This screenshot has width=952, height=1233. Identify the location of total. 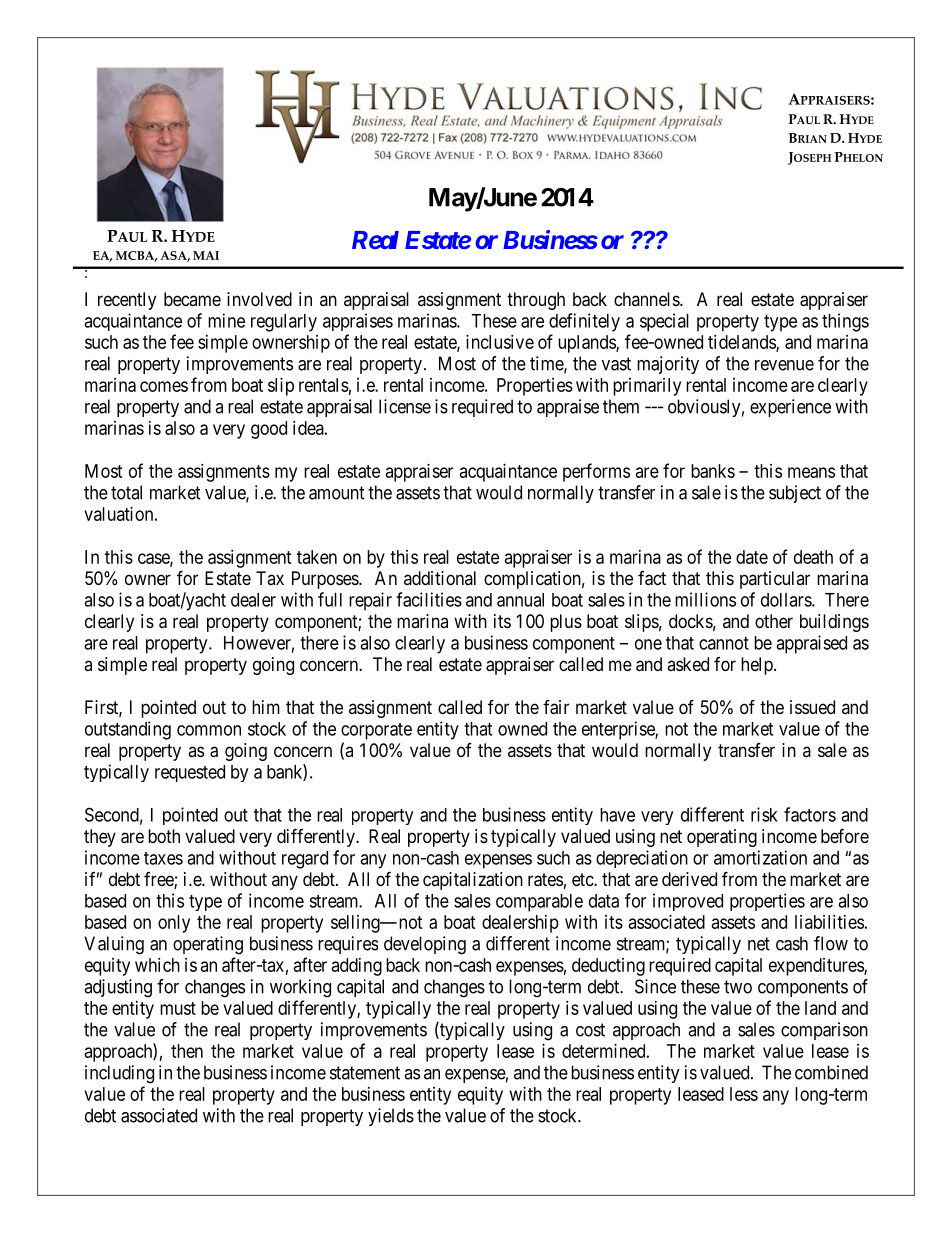
(126, 492).
